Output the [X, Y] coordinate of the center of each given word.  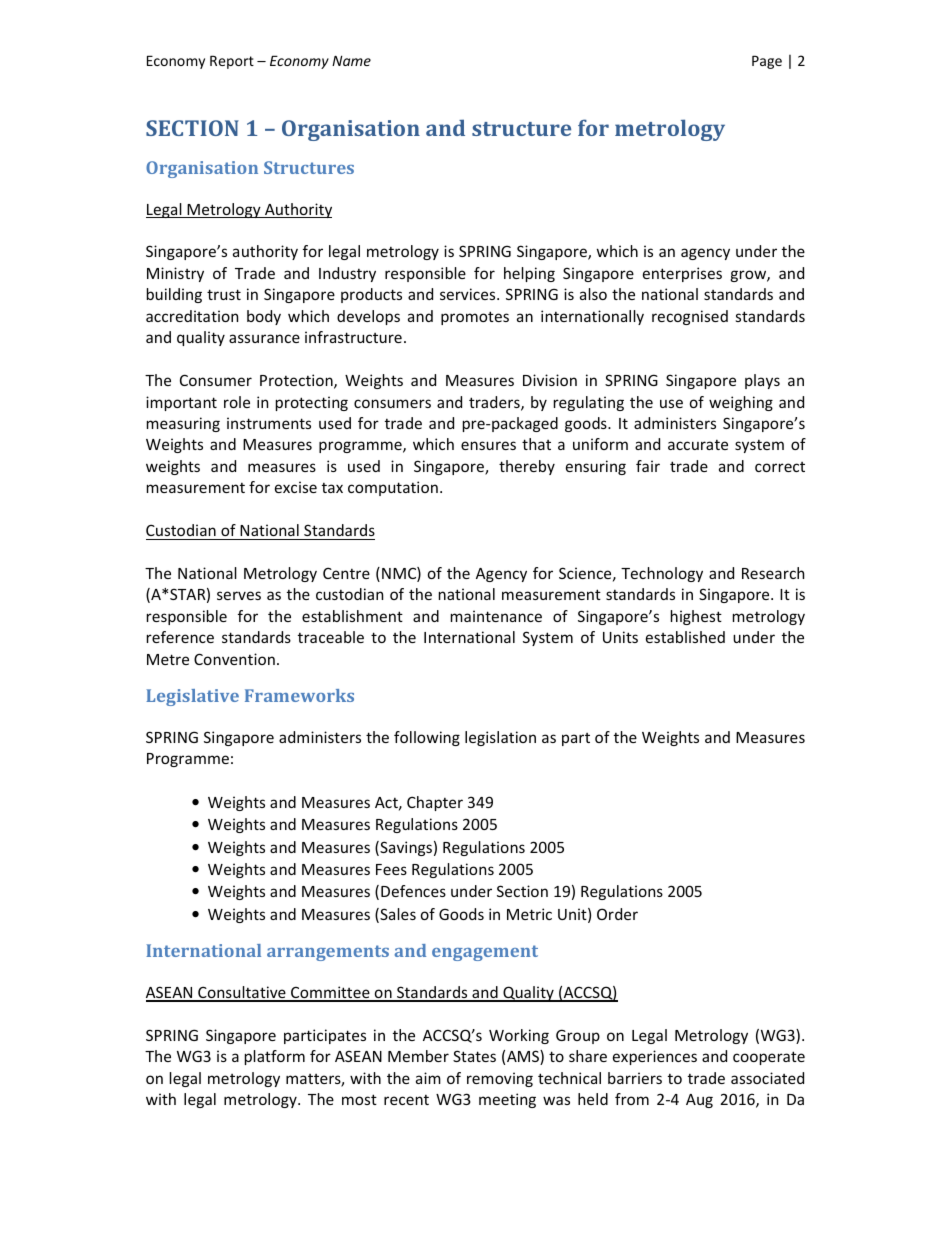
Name [351, 60]
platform [275, 1057]
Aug [699, 1101]
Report [232, 62]
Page [767, 62]
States [474, 1056]
